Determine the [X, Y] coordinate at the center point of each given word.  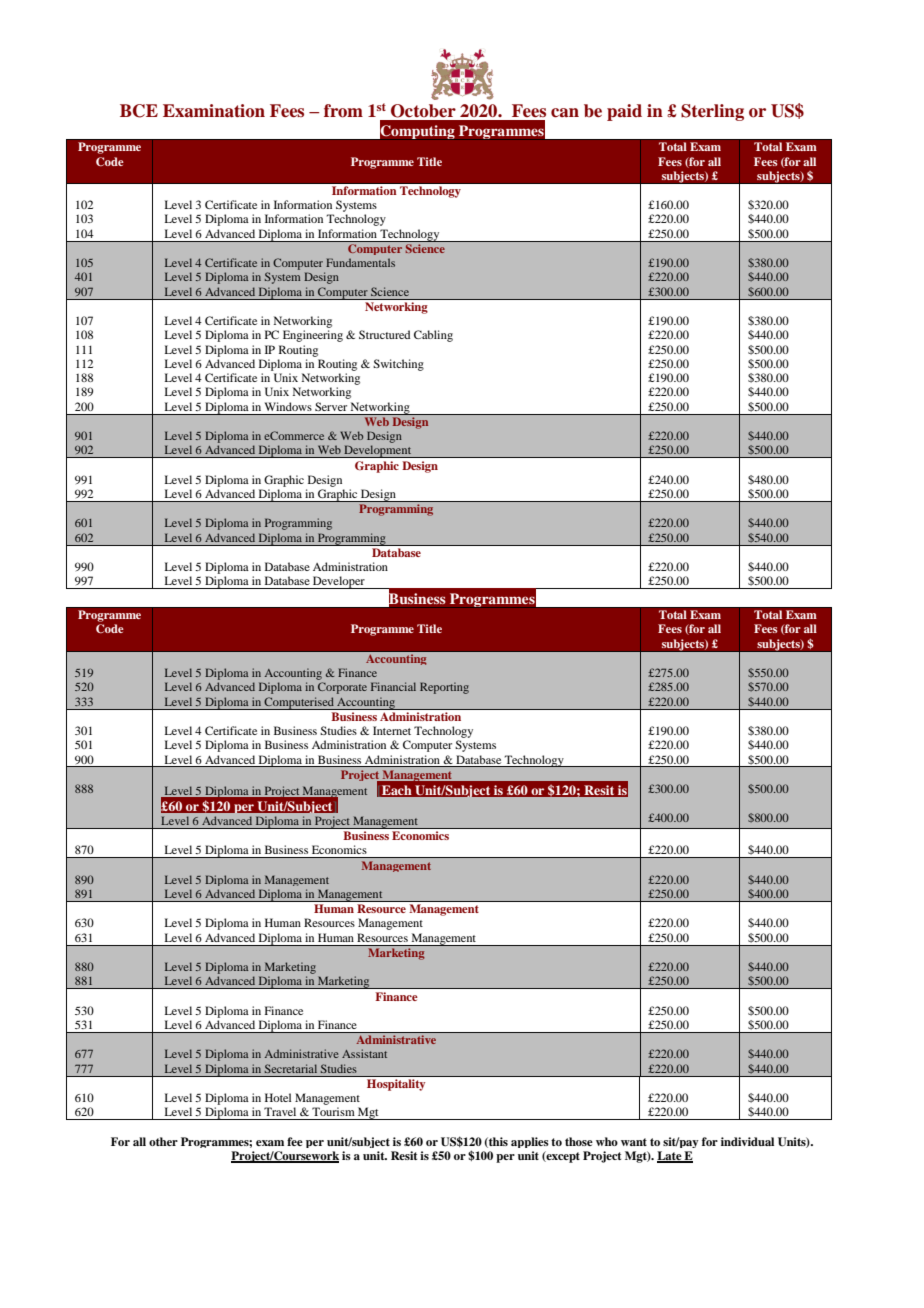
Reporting [444, 688]
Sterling [712, 112]
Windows [288, 406]
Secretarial [291, 1068]
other [163, 1141]
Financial [393, 686]
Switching [398, 365]
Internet [392, 730]
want [634, 1142]
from [343, 111]
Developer [339, 582]
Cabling [433, 336]
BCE [139, 111]
